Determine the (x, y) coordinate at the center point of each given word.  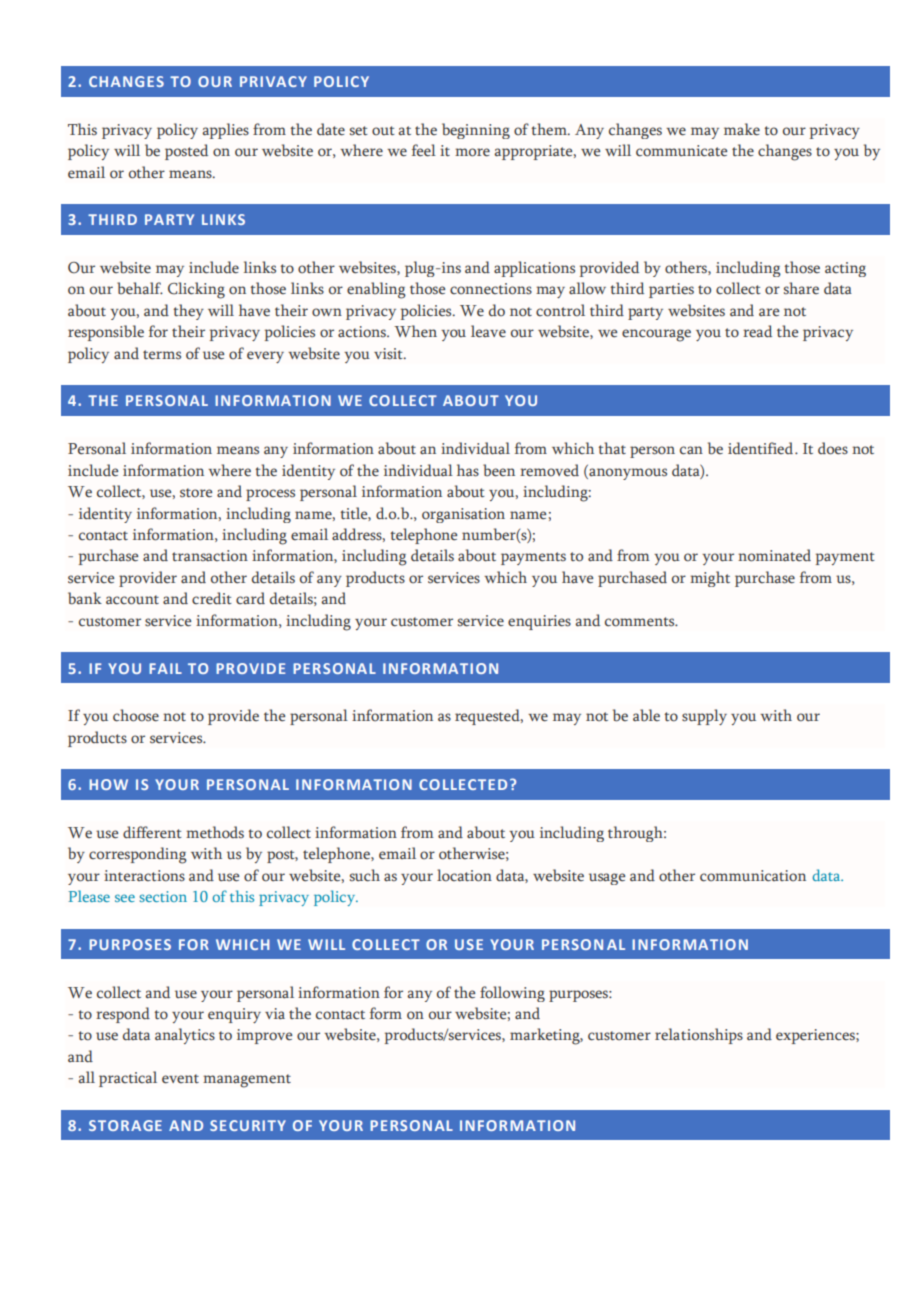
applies (225, 131)
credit (212, 598)
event (180, 1079)
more (472, 152)
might (710, 579)
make (742, 129)
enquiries (539, 622)
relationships (699, 1036)
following (512, 994)
